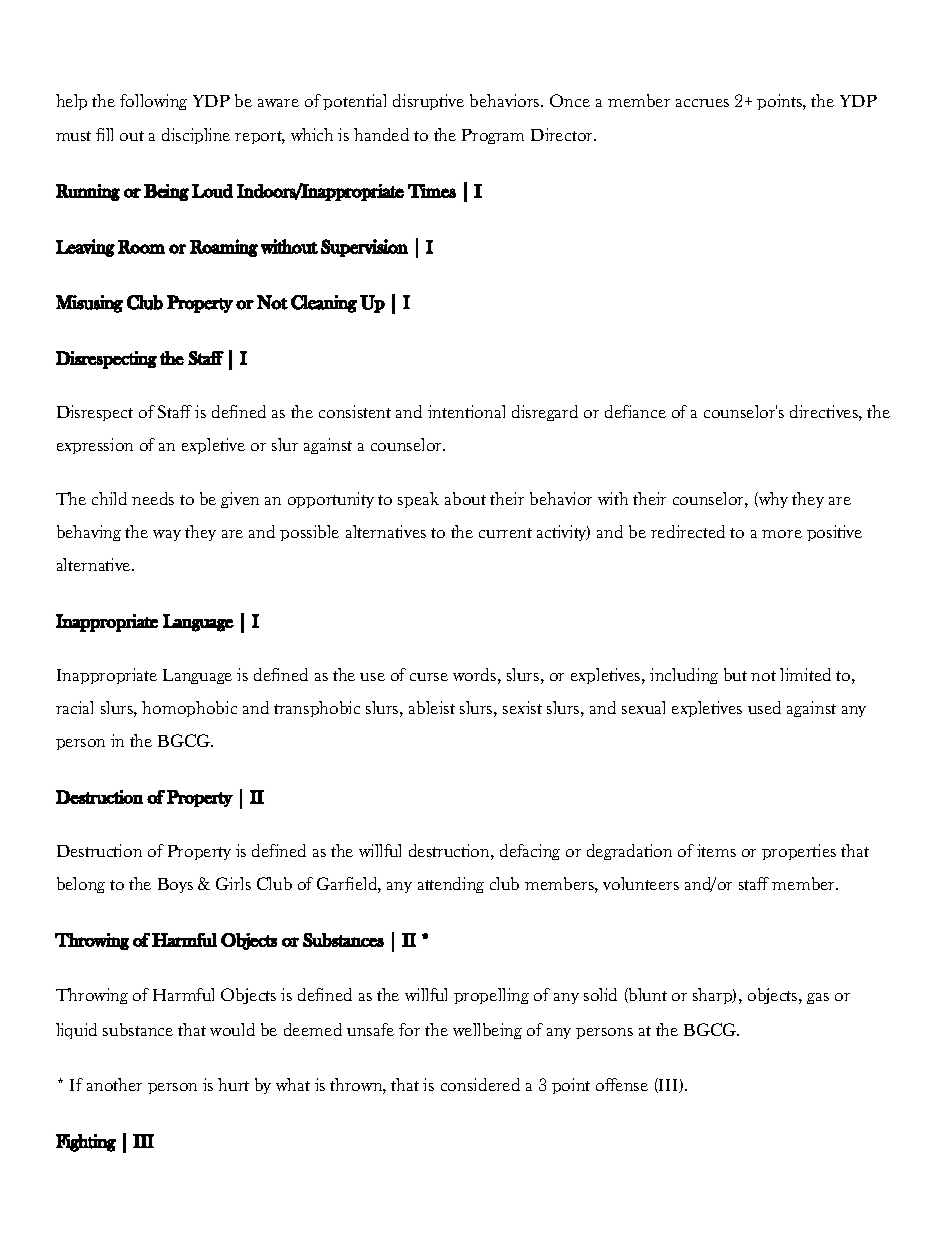 The height and width of the image is (1233, 952). Describe the element at coordinates (196, 136) in the image. I see `discipline` at that location.
